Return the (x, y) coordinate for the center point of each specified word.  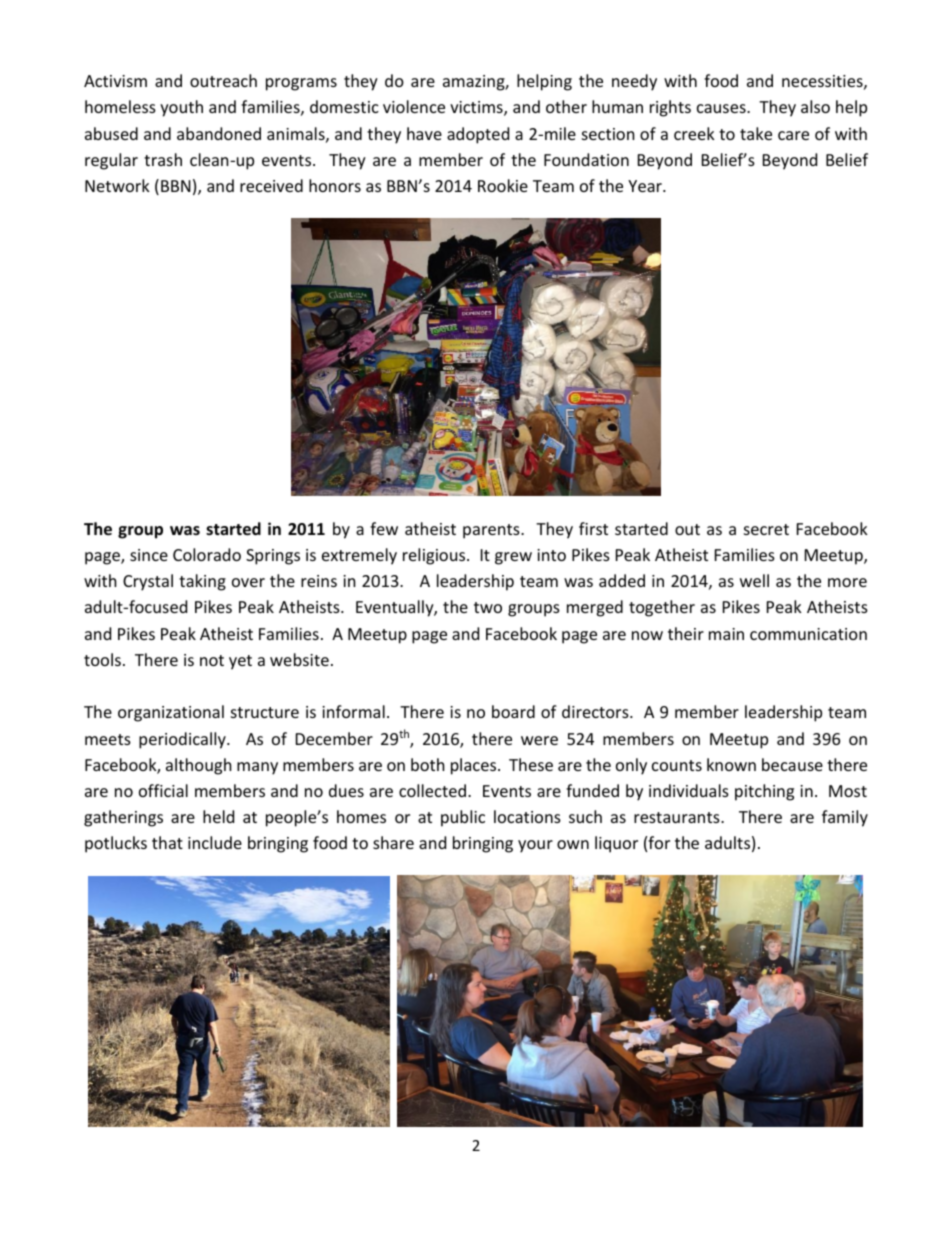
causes (722, 108)
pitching (764, 792)
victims (477, 108)
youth (181, 108)
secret (766, 529)
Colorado (207, 554)
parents (492, 531)
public (463, 818)
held (218, 816)
